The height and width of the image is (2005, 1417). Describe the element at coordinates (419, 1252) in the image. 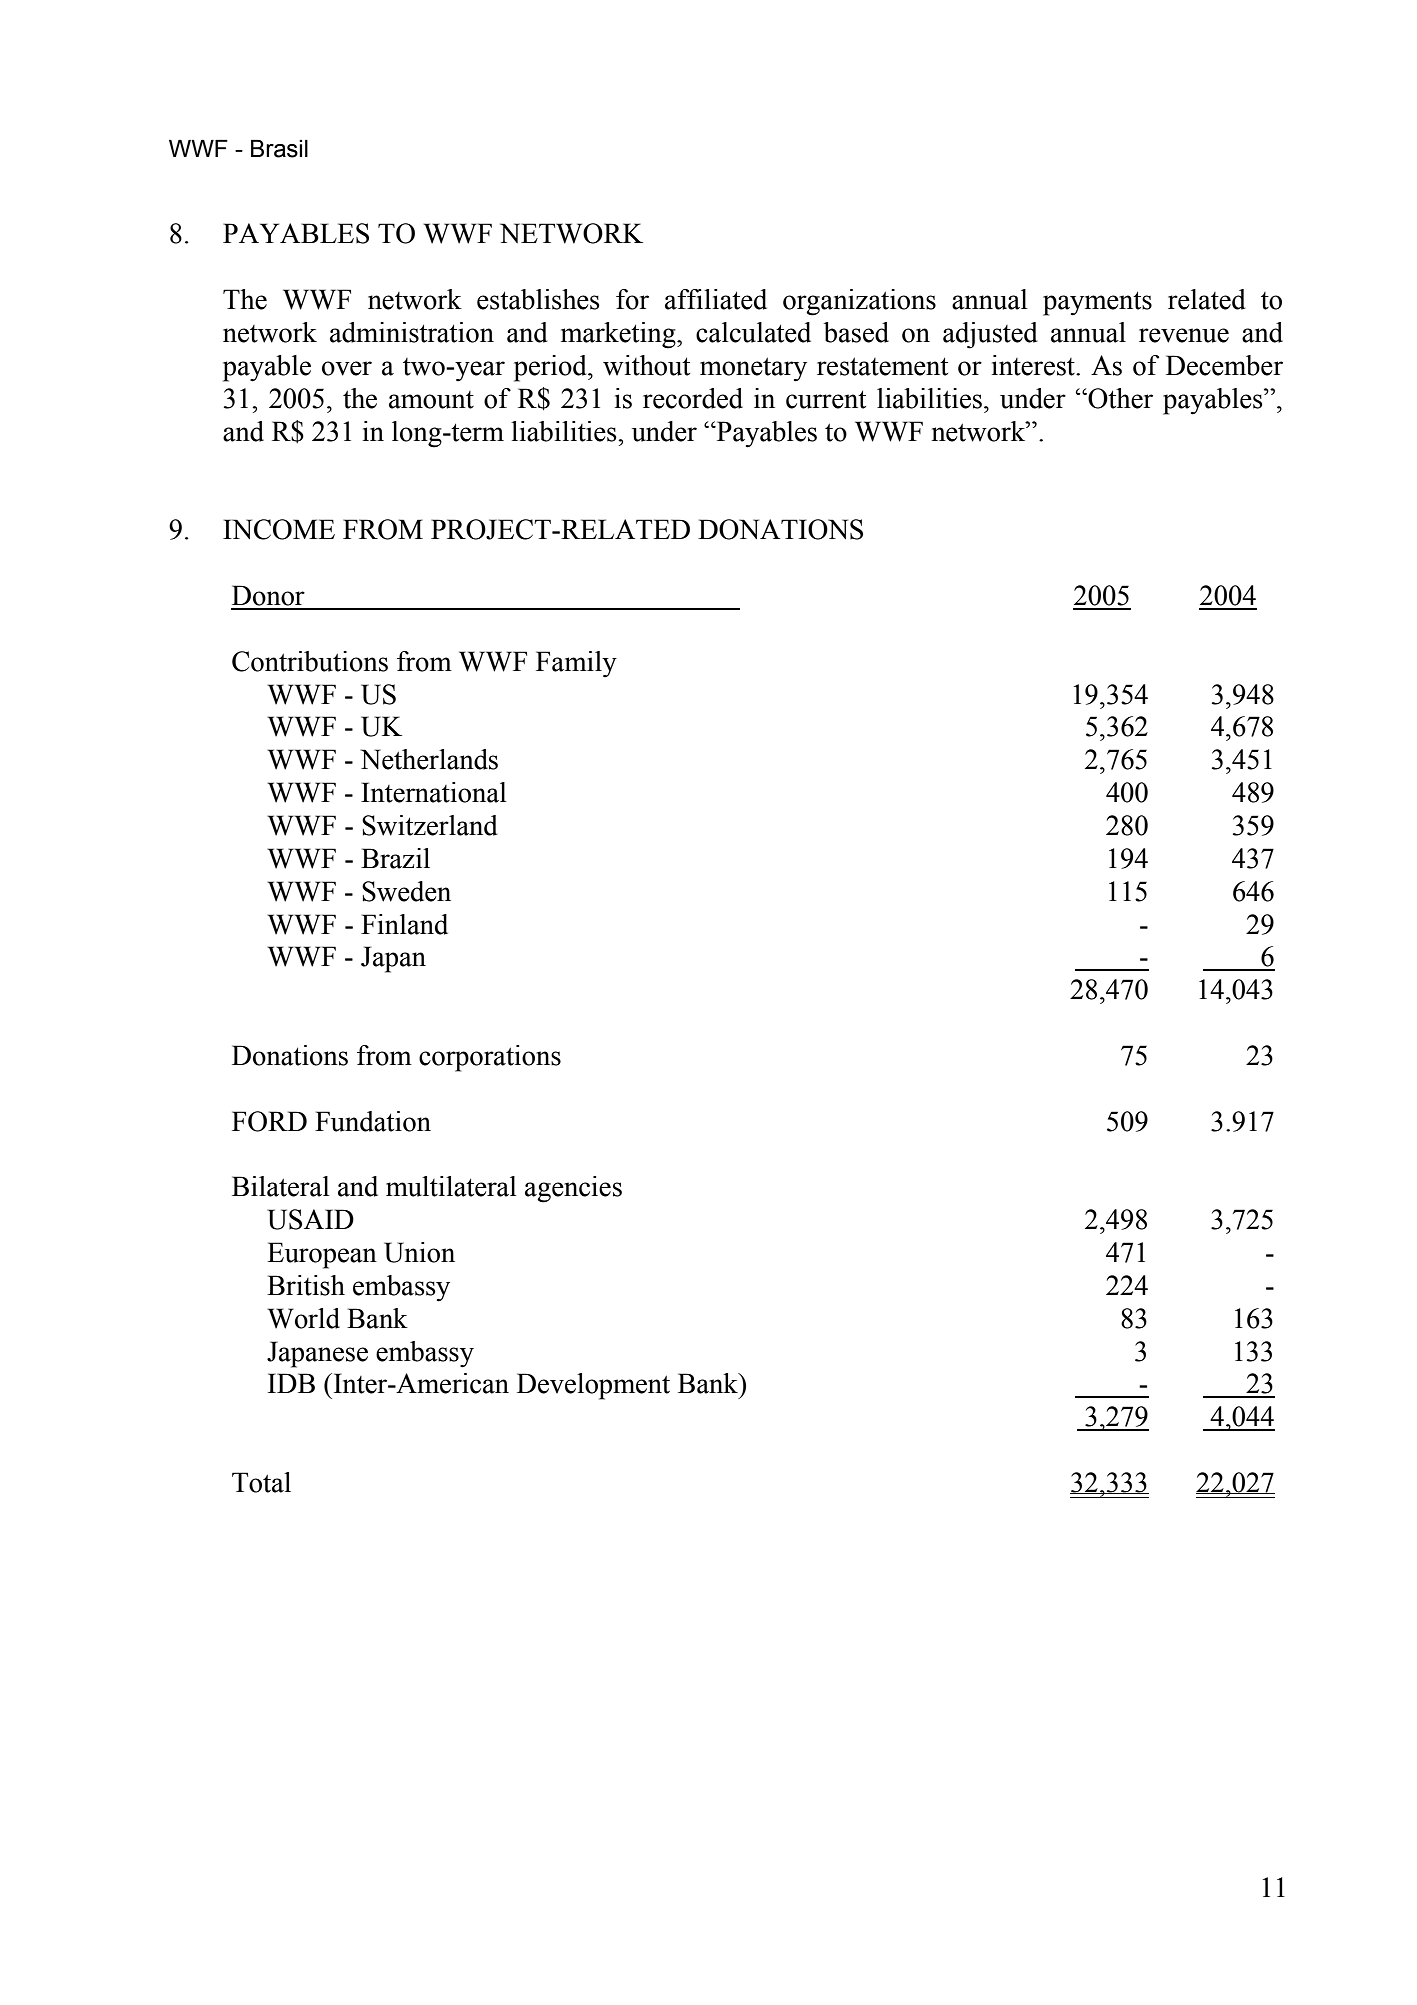

I see `Union` at that location.
